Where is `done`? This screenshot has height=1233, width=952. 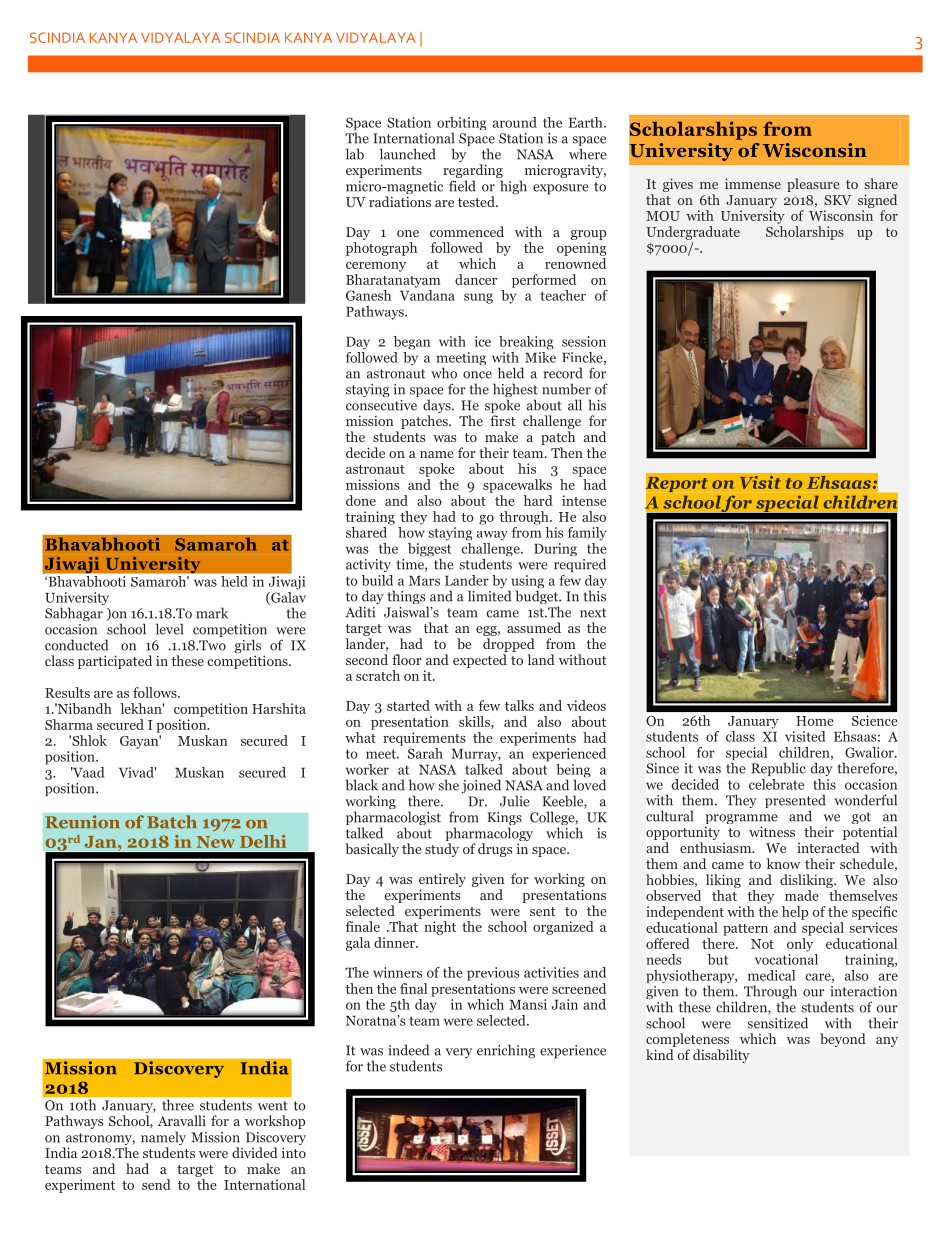
done is located at coordinates (361, 500).
